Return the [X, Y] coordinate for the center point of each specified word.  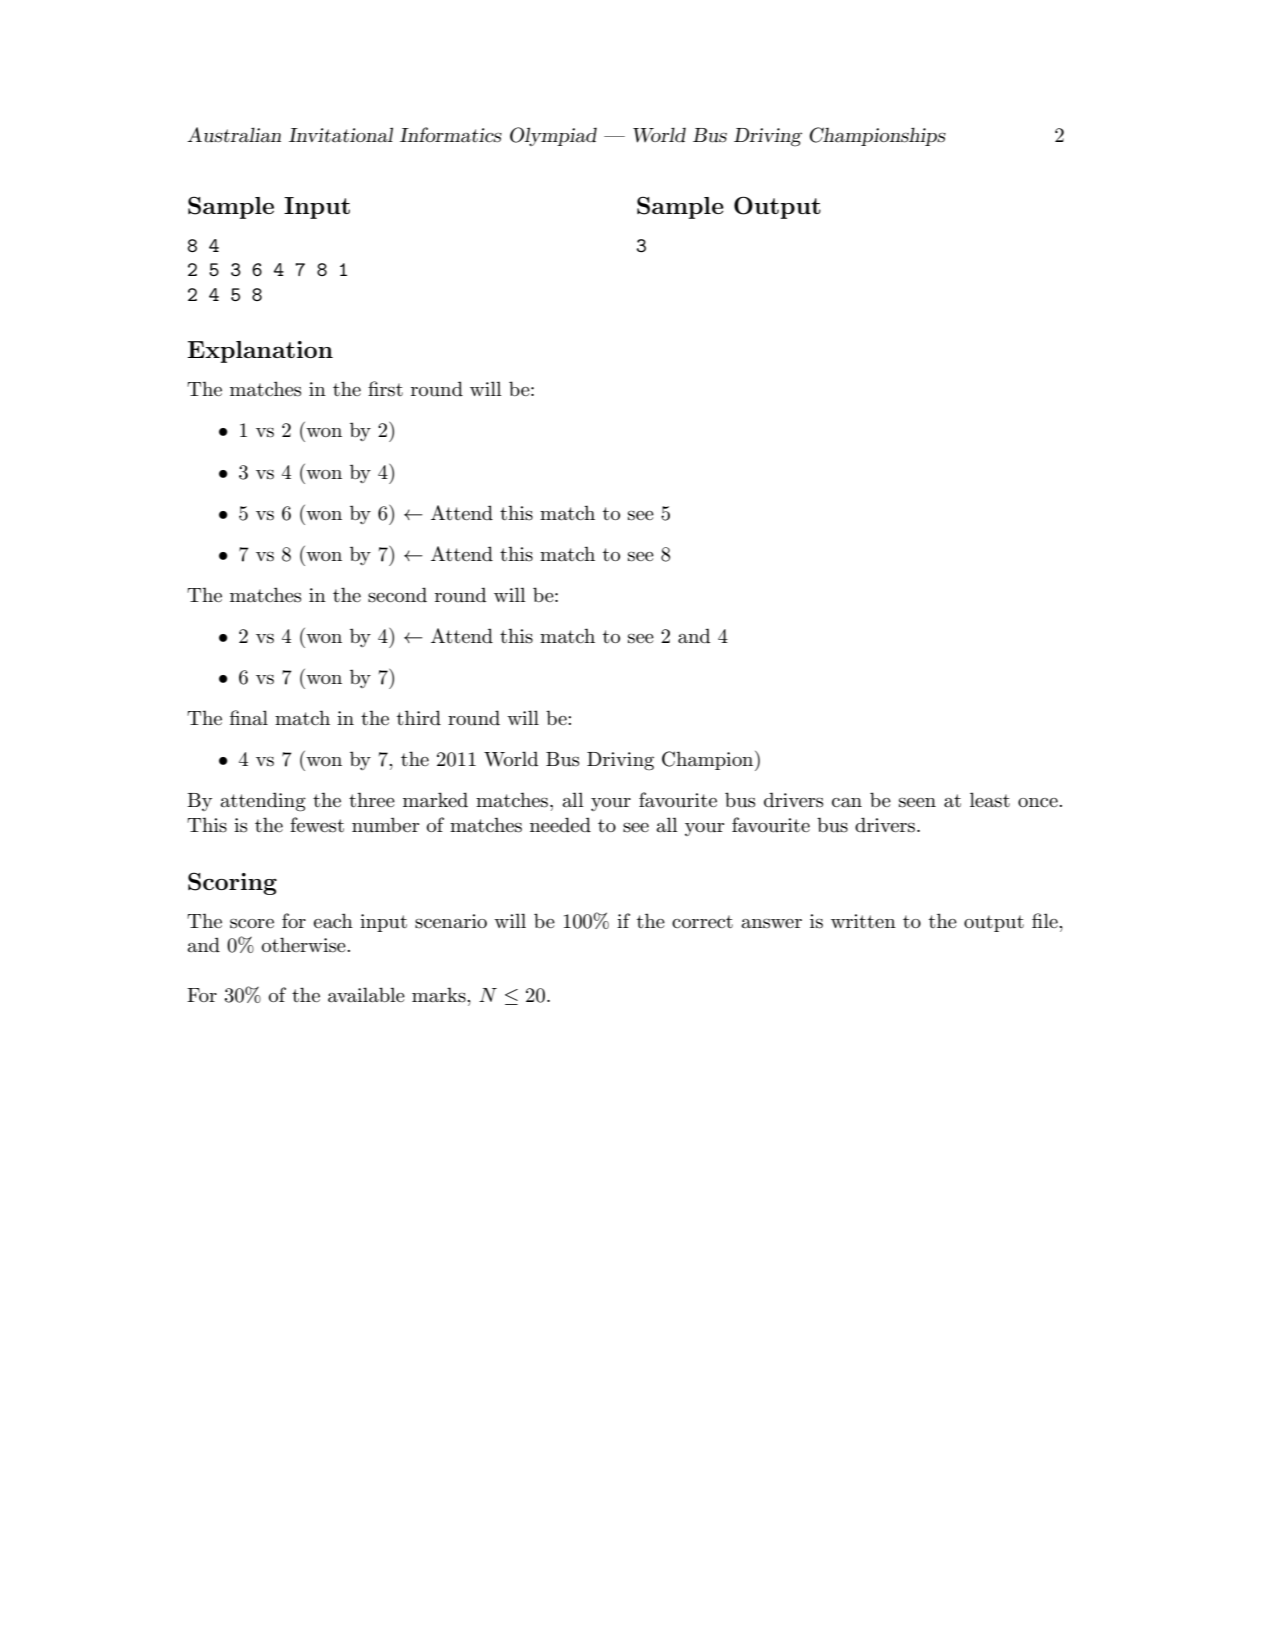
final [249, 717]
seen [917, 802]
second [397, 595]
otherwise [305, 945]
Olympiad [553, 136]
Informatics [451, 135]
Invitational [341, 135]
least [990, 800]
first [385, 389]
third [419, 717]
